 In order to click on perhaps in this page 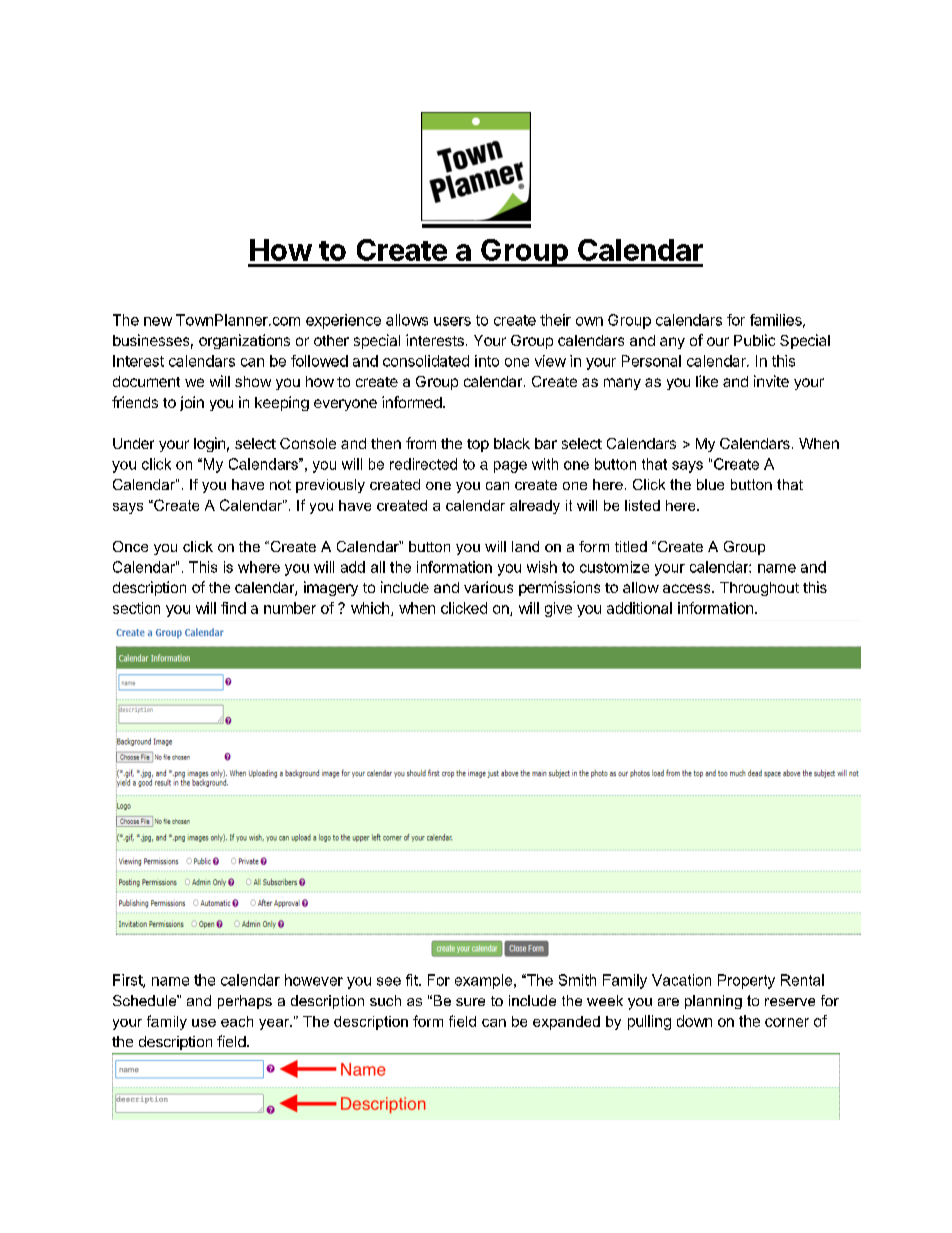, I will do `click(245, 1002)`.
